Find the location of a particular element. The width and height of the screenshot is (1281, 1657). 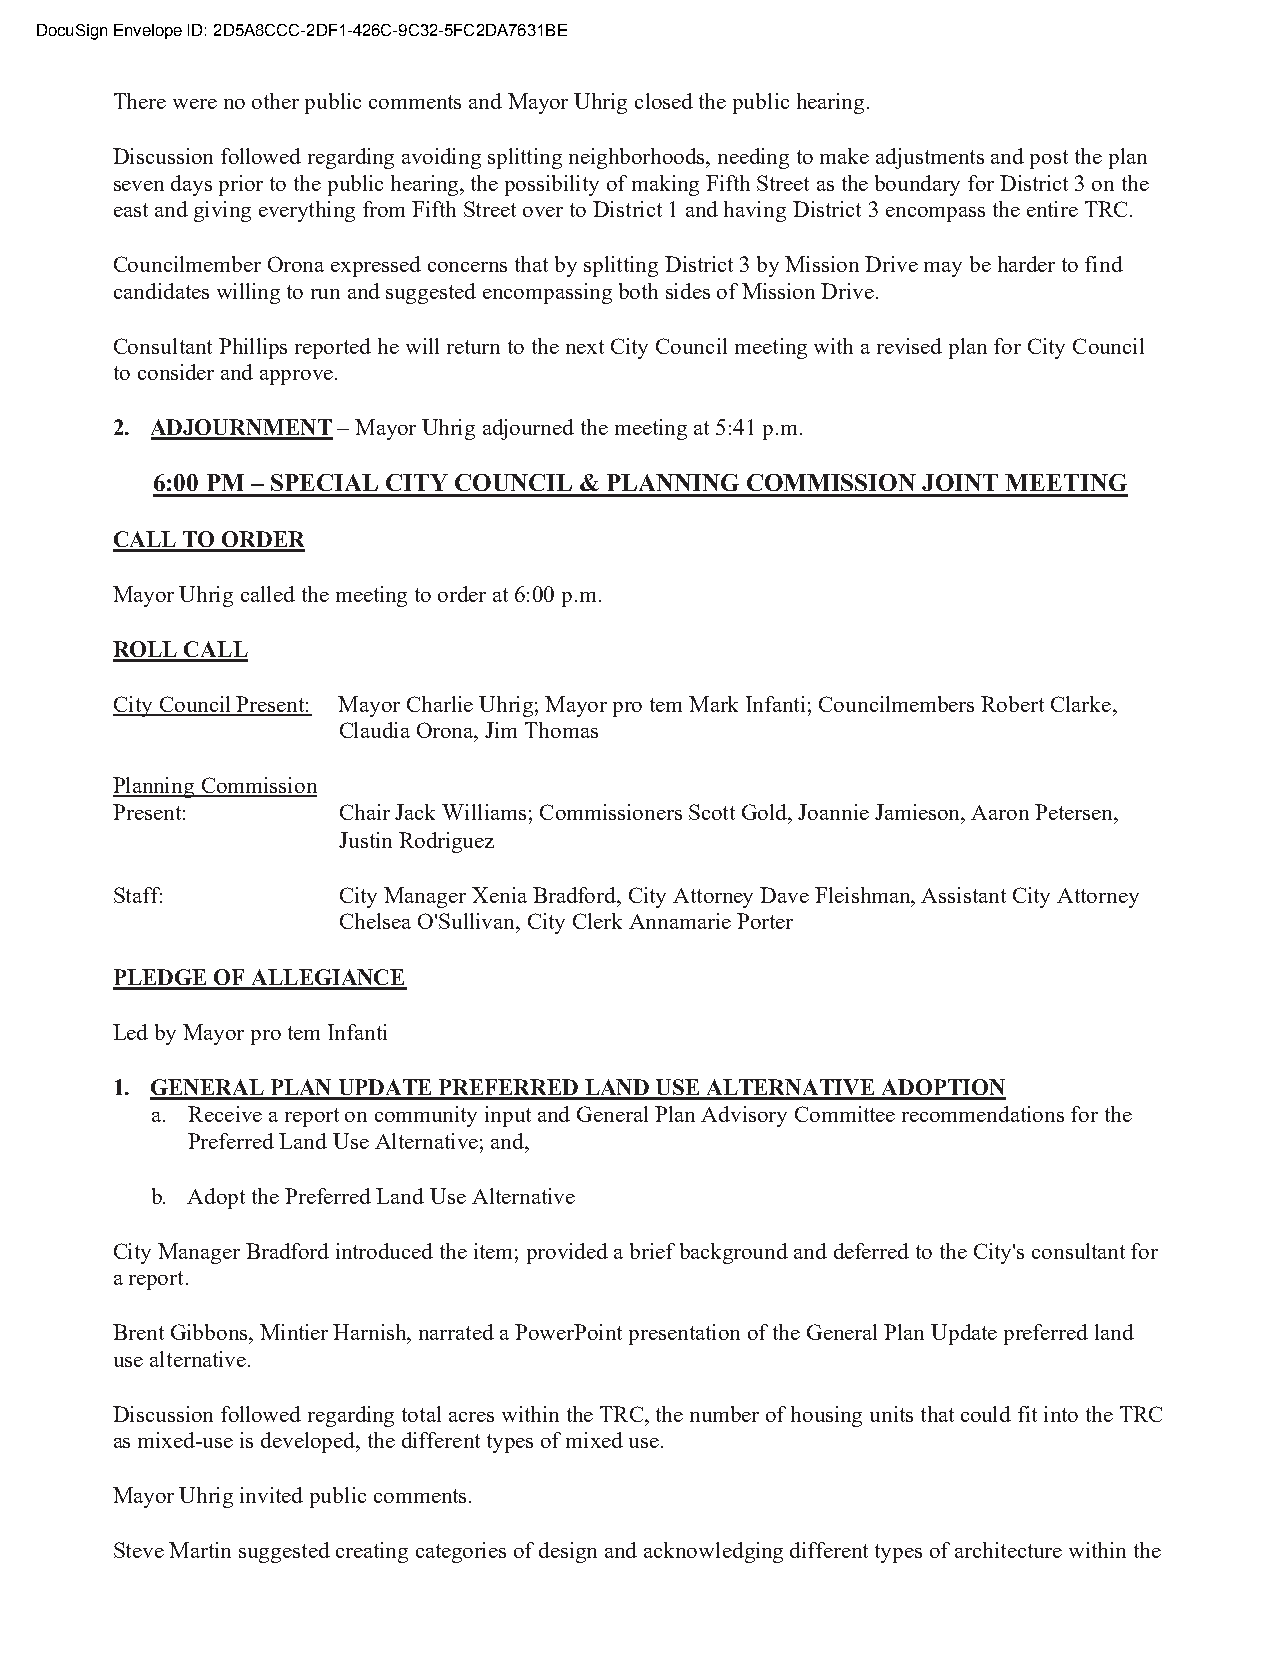

approve is located at coordinates (298, 377).
